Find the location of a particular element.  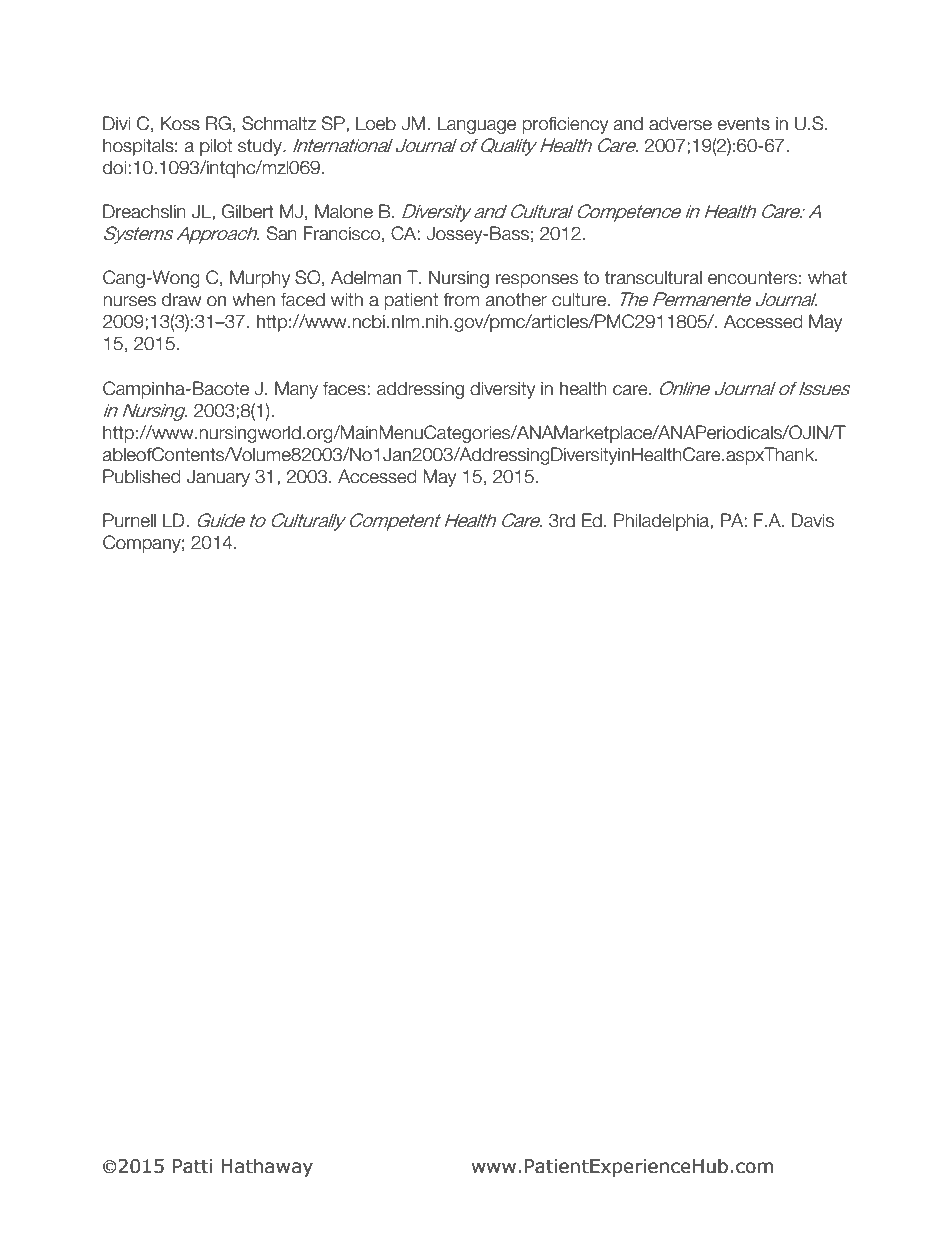

what is located at coordinates (827, 277).
